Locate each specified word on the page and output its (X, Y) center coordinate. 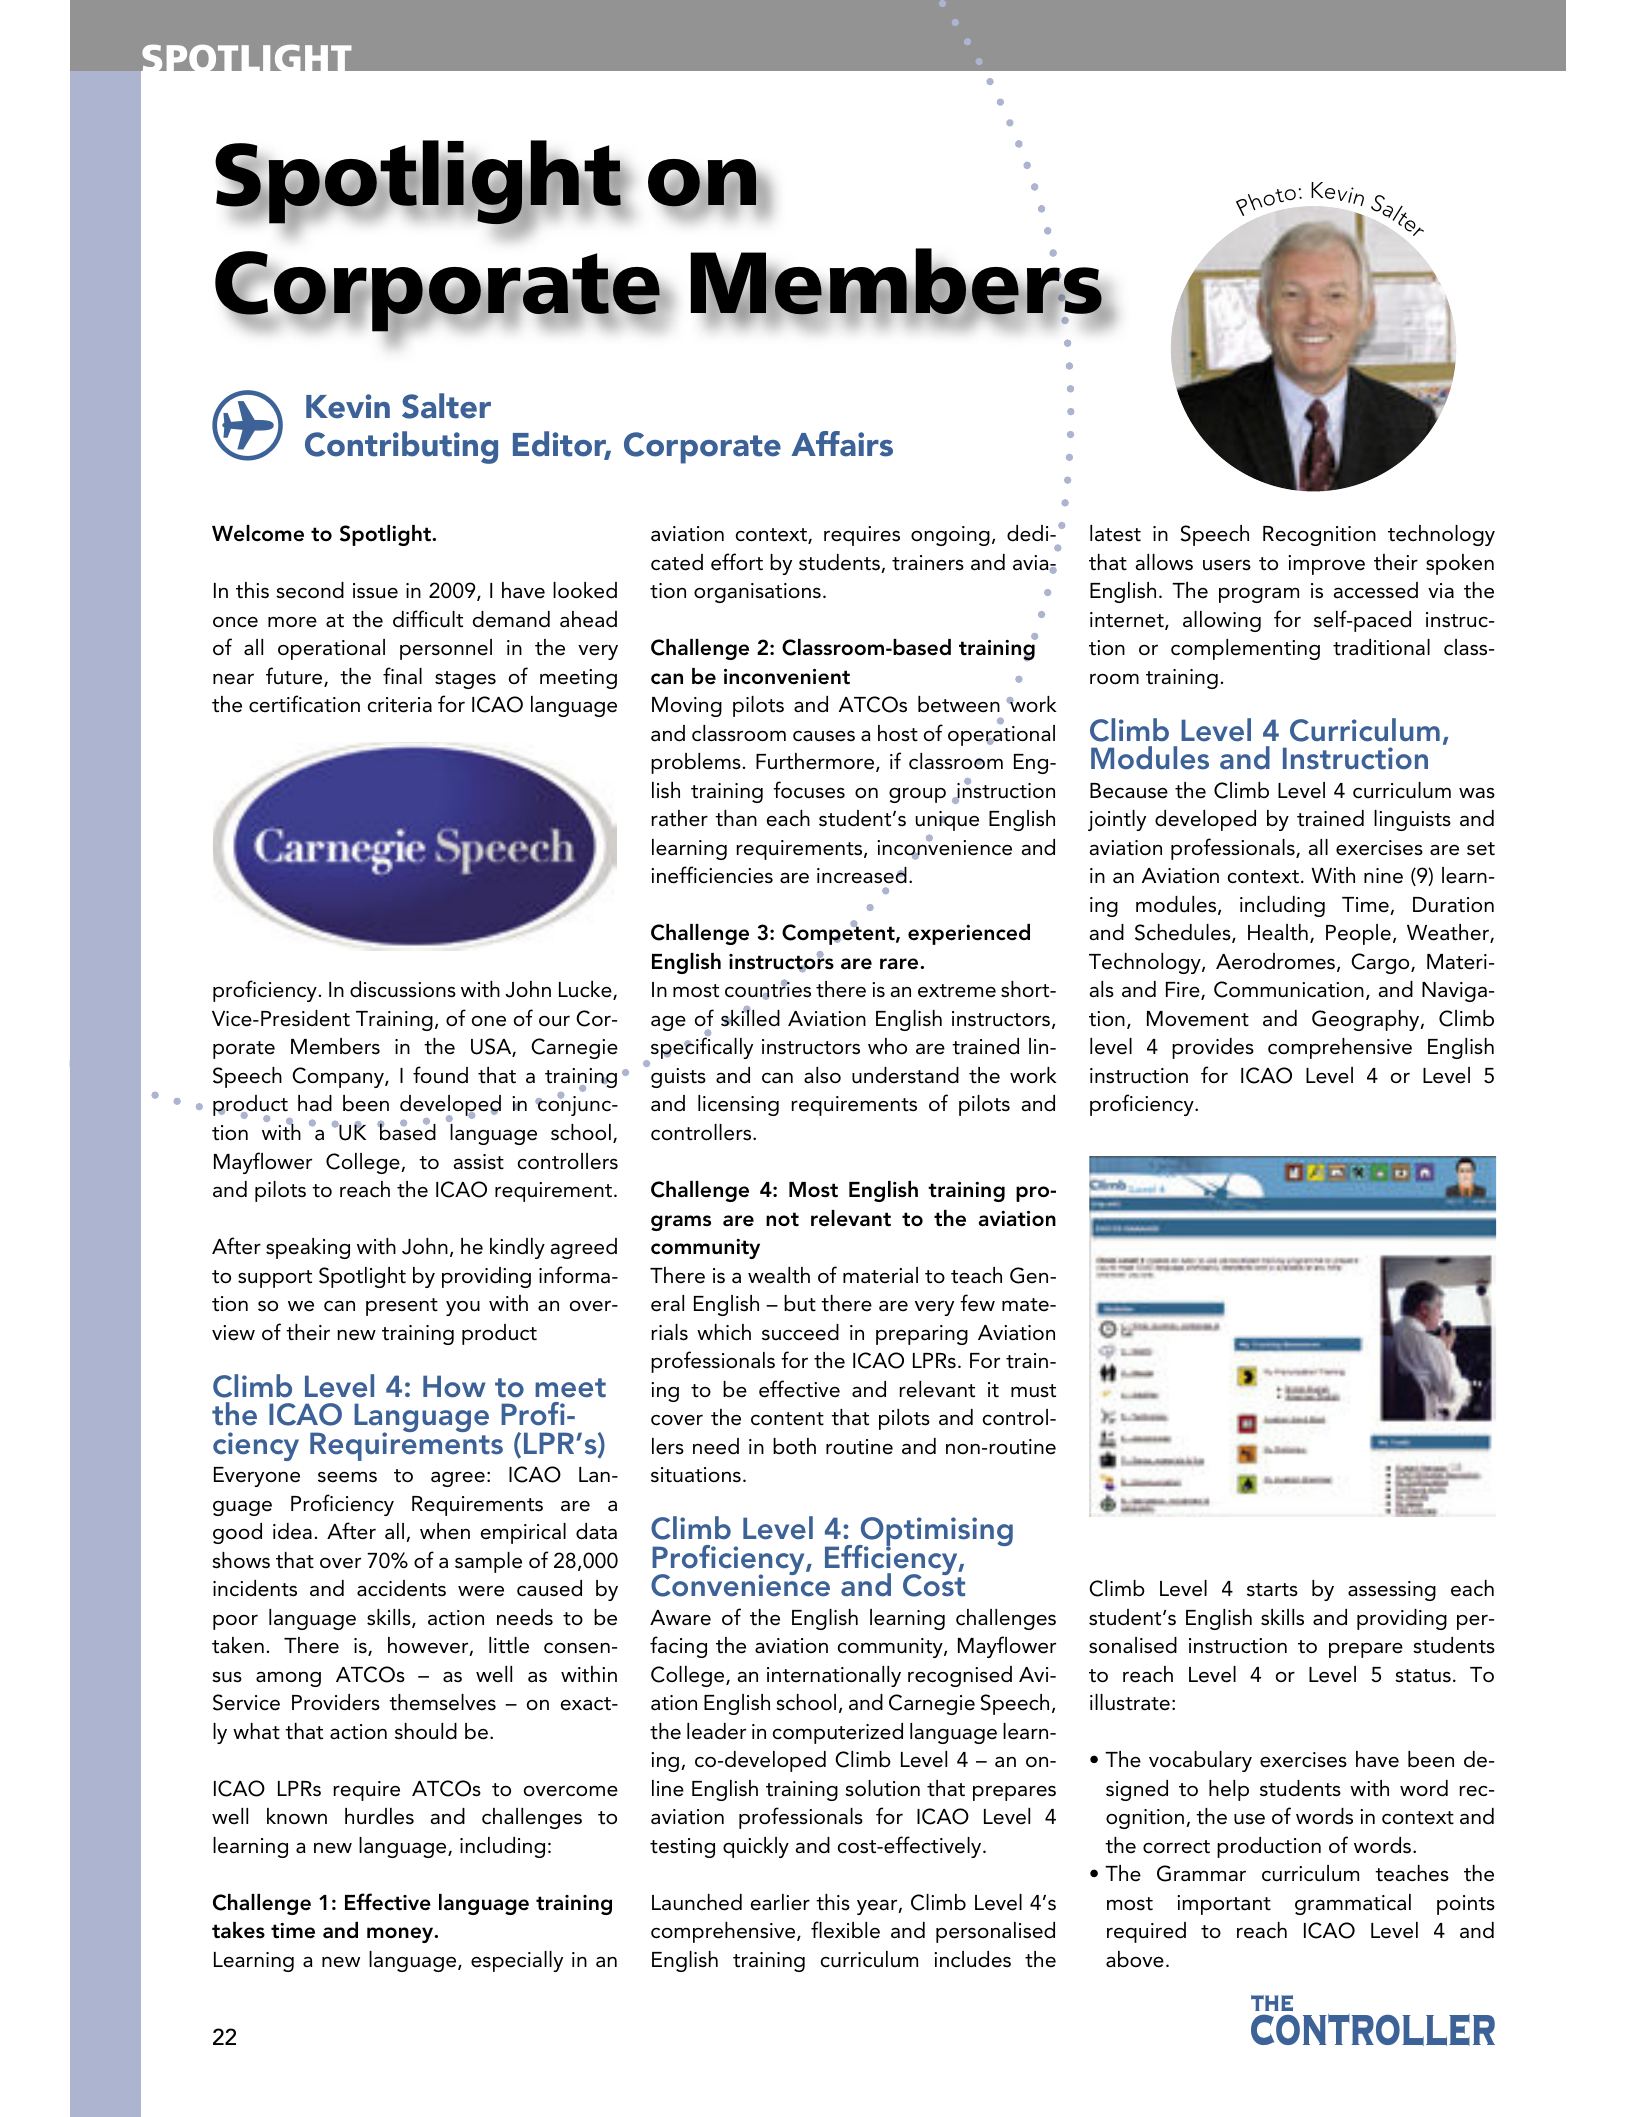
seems (347, 1477)
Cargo (1381, 963)
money (401, 1935)
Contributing (401, 447)
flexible (845, 1930)
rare (900, 964)
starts (1272, 1590)
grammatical (1353, 1904)
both (794, 1446)
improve (1326, 565)
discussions (403, 989)
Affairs (842, 444)
